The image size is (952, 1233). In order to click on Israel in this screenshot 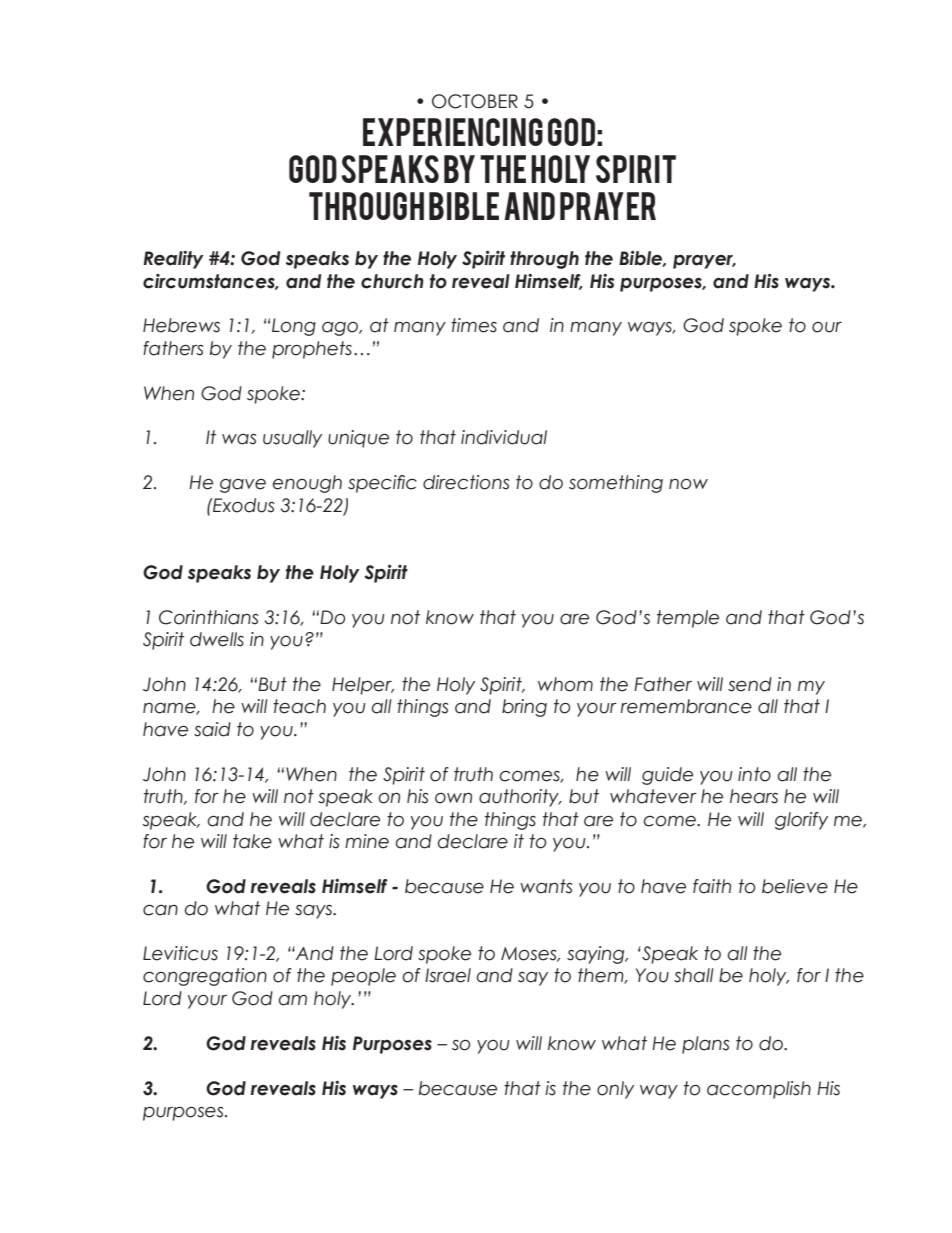, I will do `click(448, 975)`.
